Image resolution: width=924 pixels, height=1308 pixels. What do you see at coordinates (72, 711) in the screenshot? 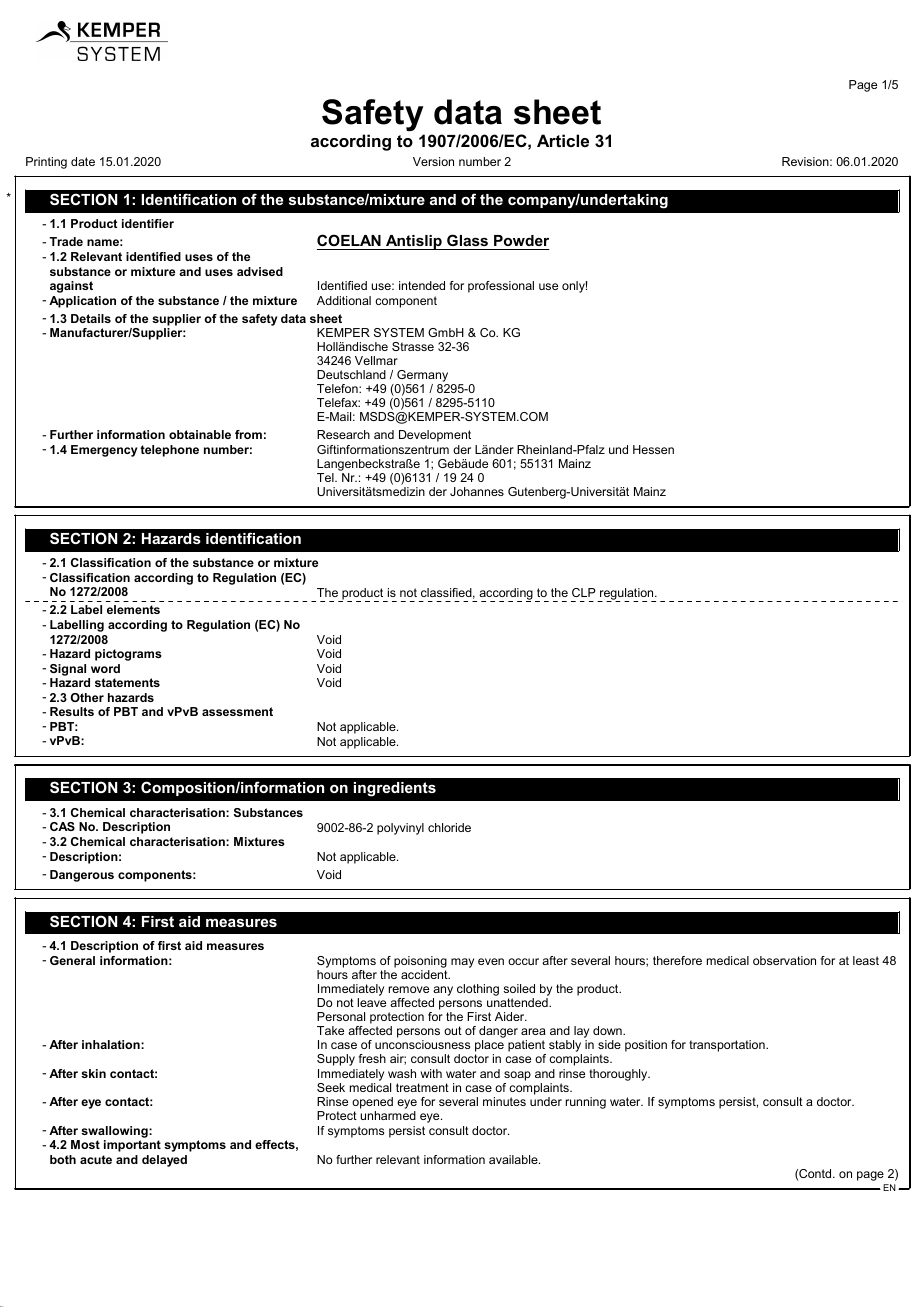
I see `Results` at bounding box center [72, 711].
